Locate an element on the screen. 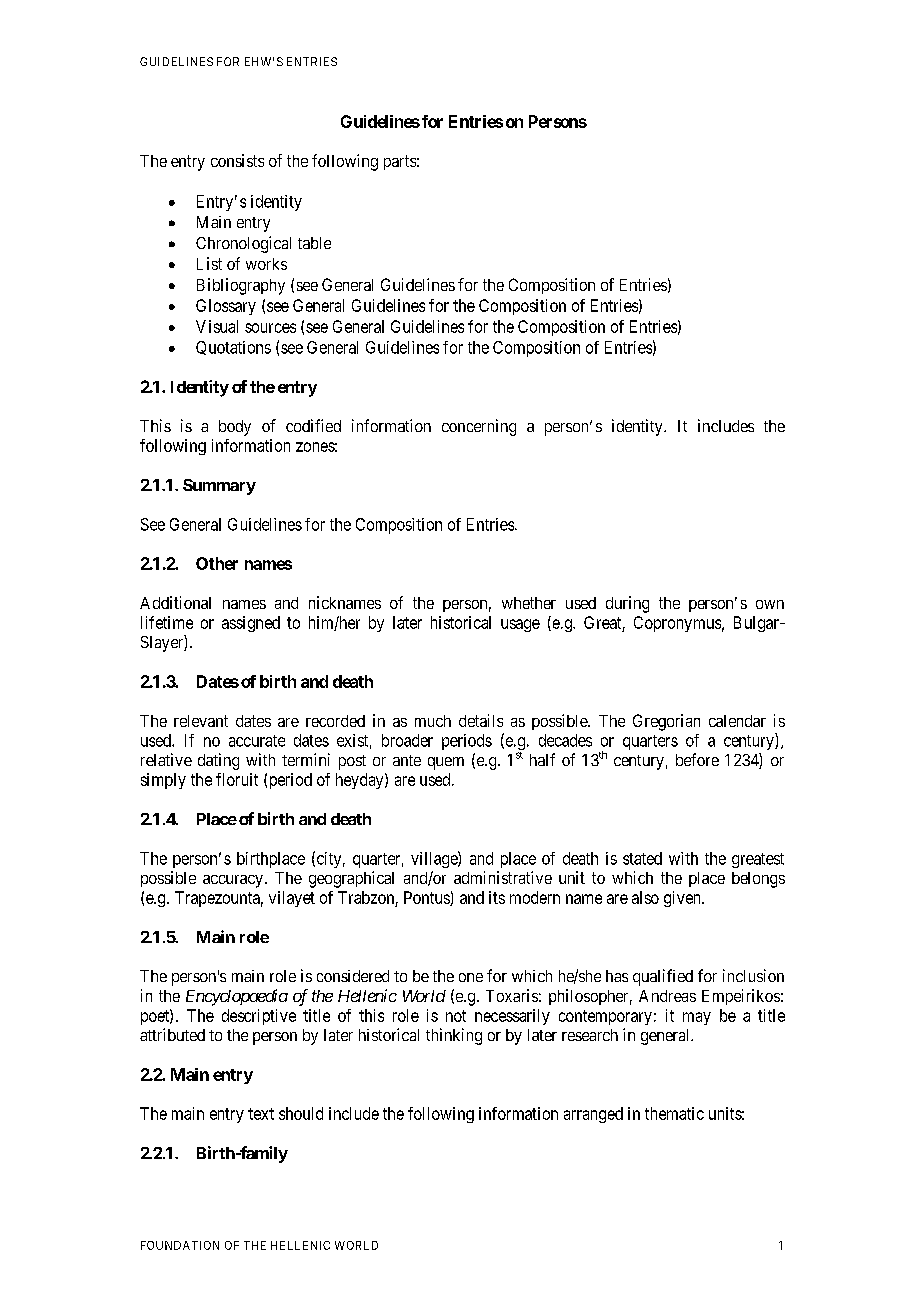 The image size is (924, 1308). during is located at coordinates (627, 604).
